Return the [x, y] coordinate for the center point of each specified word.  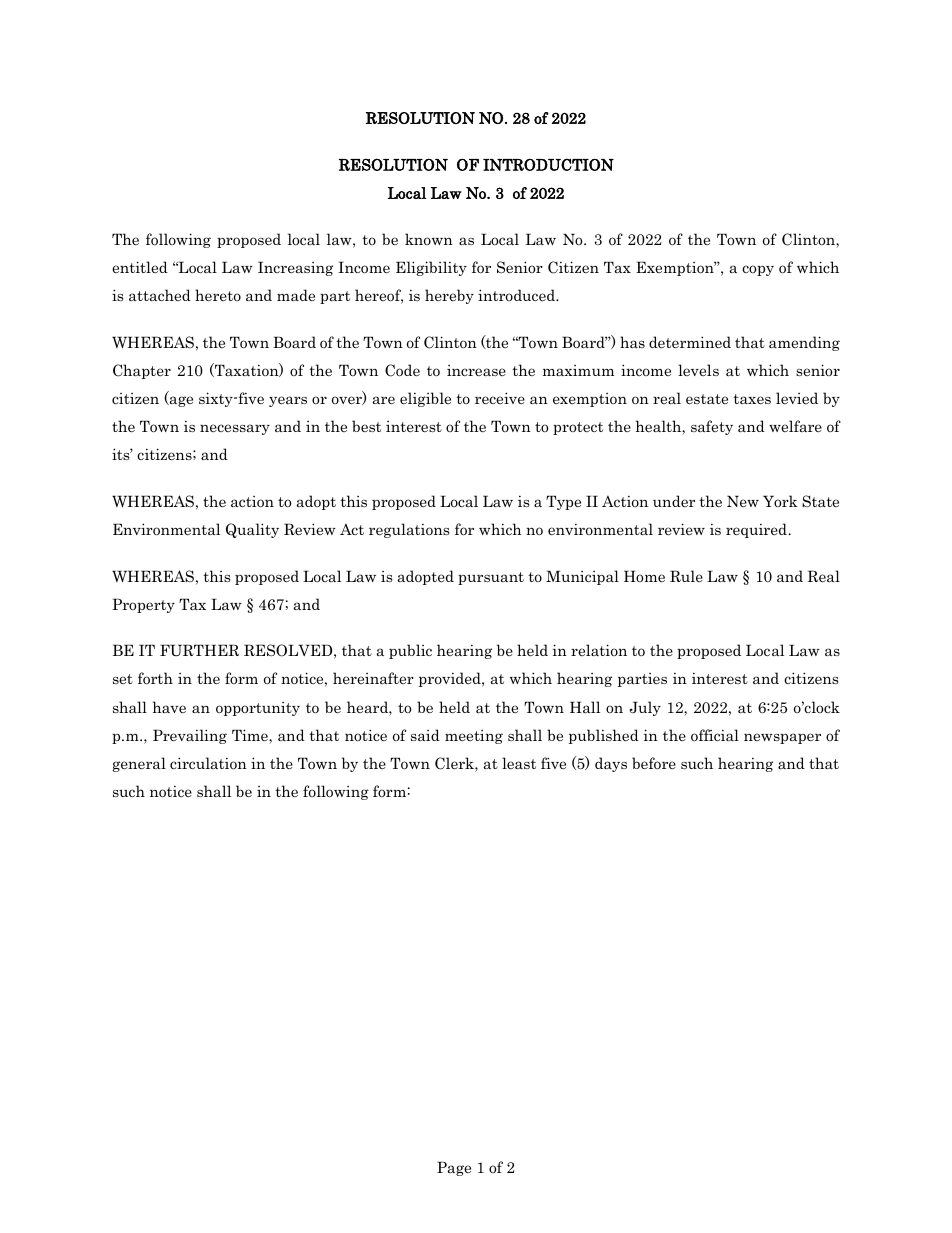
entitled [140, 267]
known [429, 239]
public [410, 651]
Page [454, 1168]
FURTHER [199, 650]
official [715, 735]
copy [758, 270]
